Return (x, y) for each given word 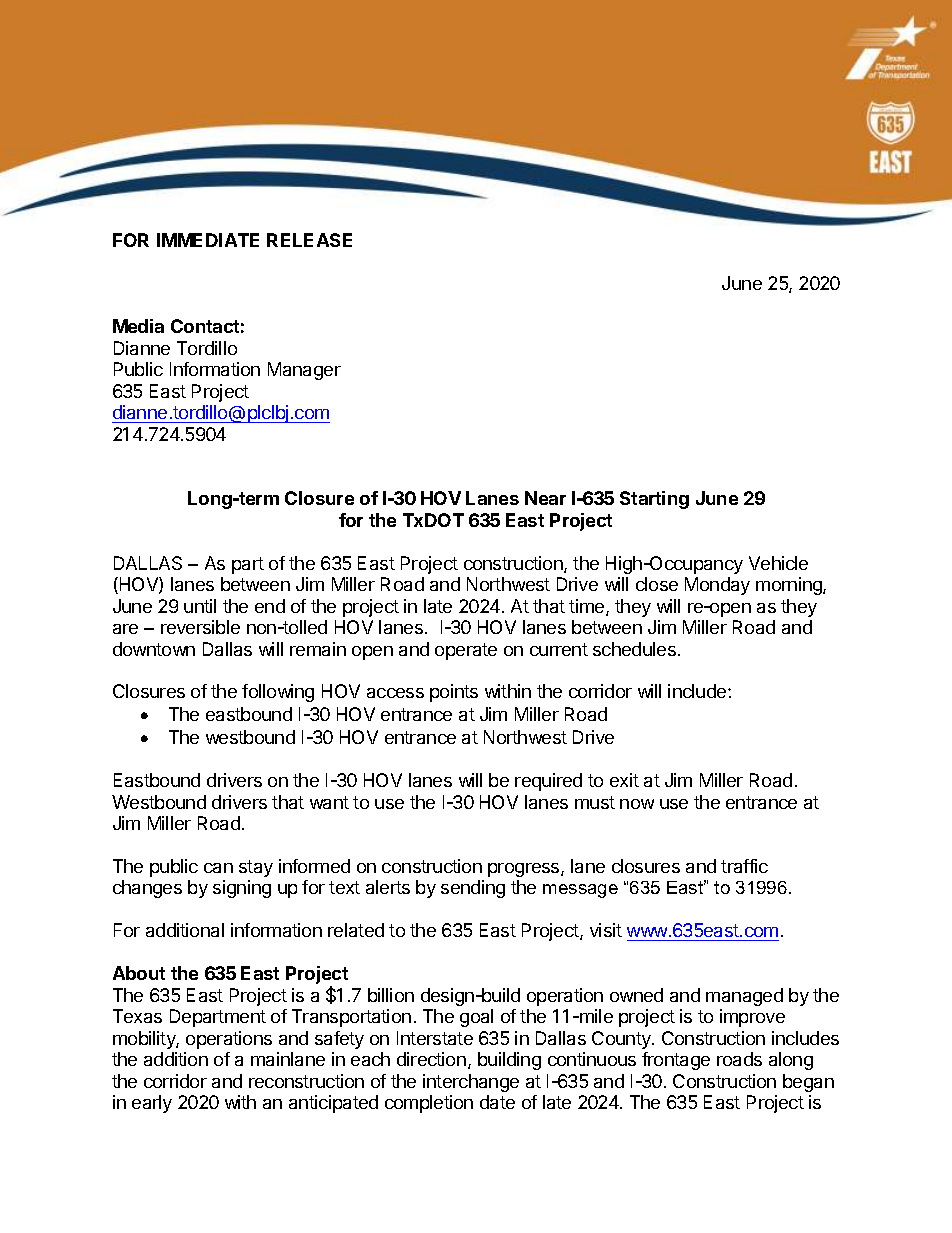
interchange (471, 1083)
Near (545, 498)
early (152, 1104)
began (808, 1083)
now (637, 804)
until (200, 606)
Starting (654, 500)
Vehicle (778, 563)
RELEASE (309, 240)
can (218, 868)
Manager (304, 371)
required (548, 782)
